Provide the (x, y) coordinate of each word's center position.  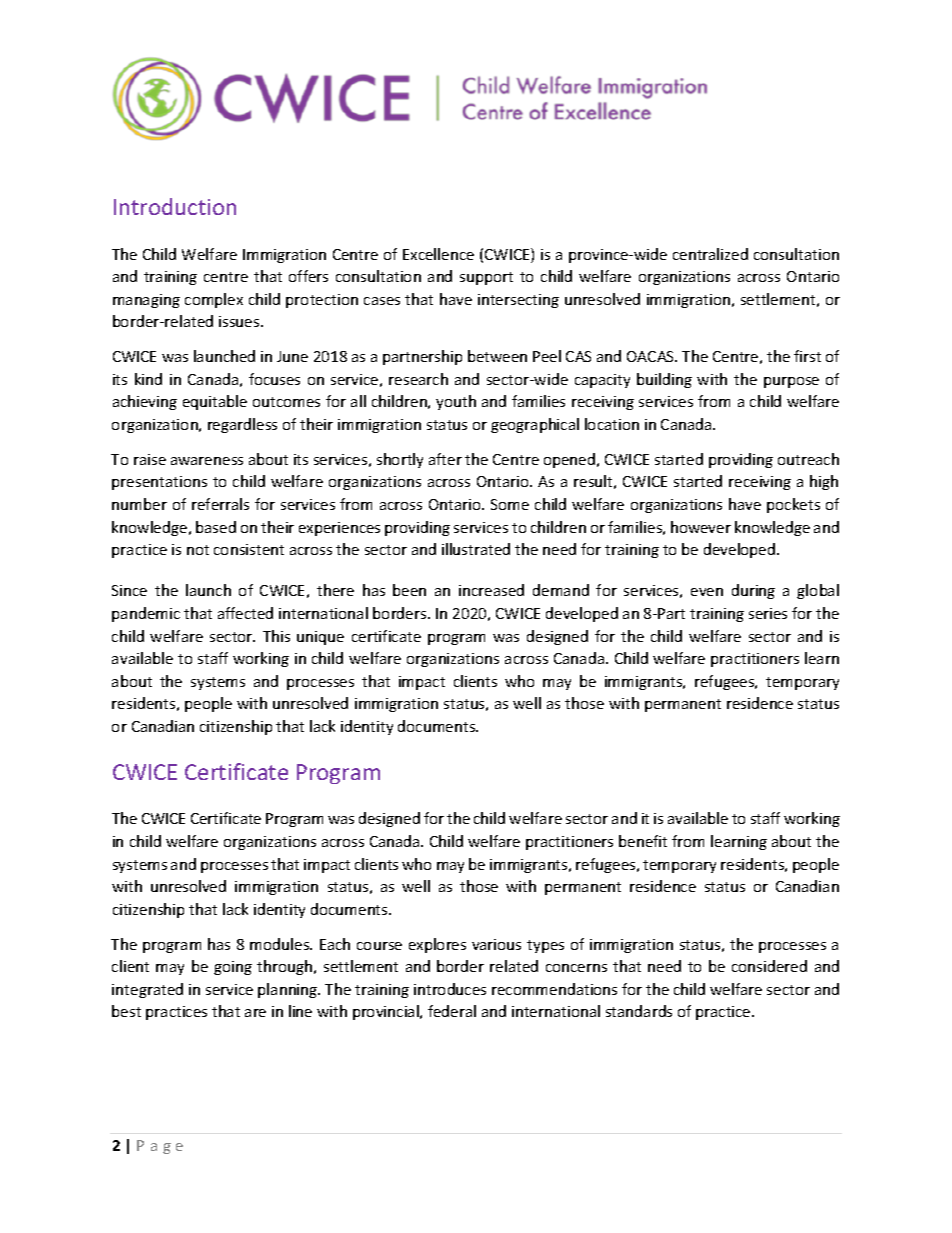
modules (281, 944)
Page (160, 1147)
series (768, 613)
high (824, 482)
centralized (710, 254)
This (276, 636)
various (496, 944)
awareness (207, 461)
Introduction (175, 206)
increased (491, 590)
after (445, 459)
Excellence (438, 254)
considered (769, 966)
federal (452, 1011)
